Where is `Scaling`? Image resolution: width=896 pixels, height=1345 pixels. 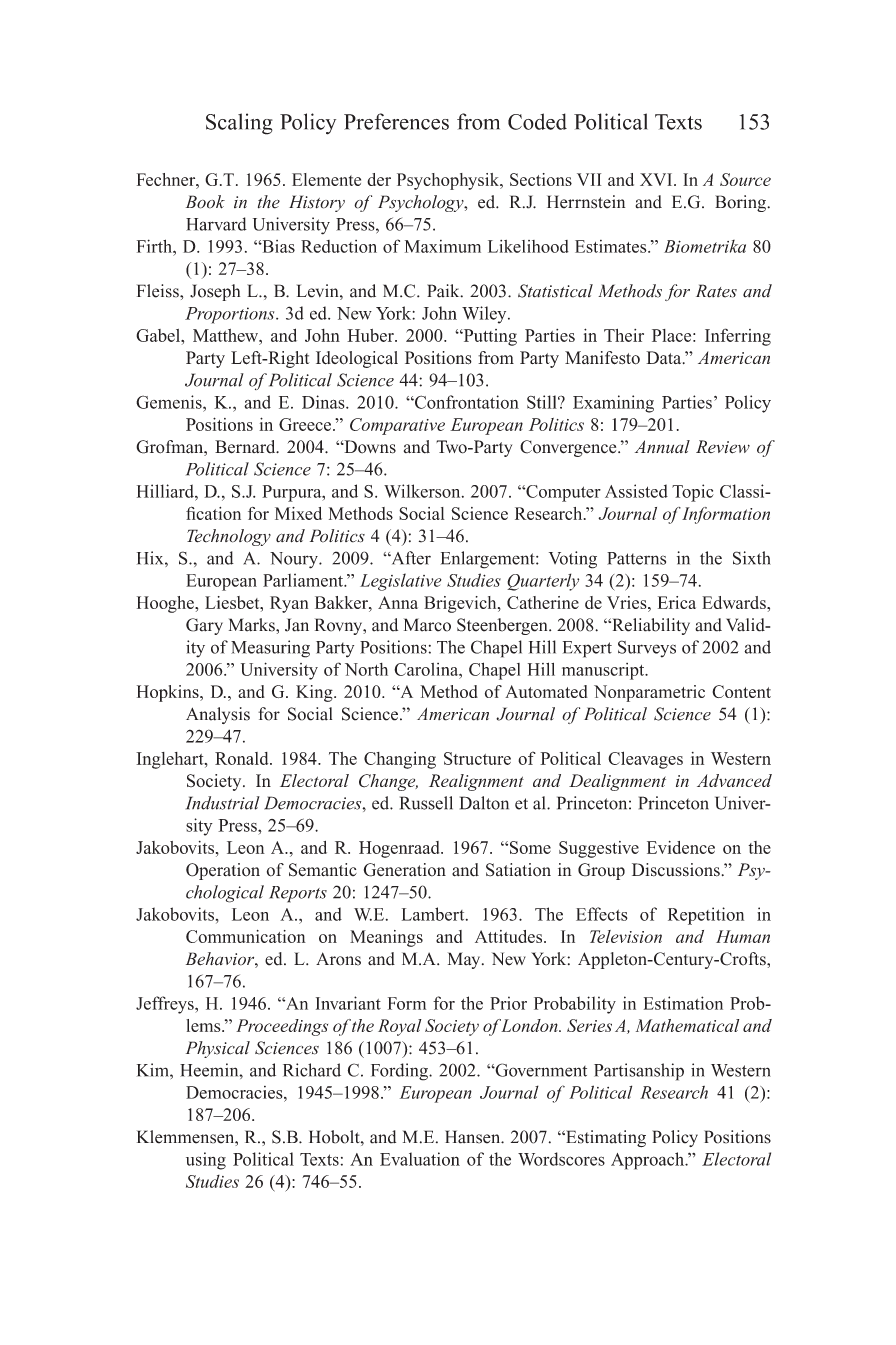 Scaling is located at coordinates (239, 124).
